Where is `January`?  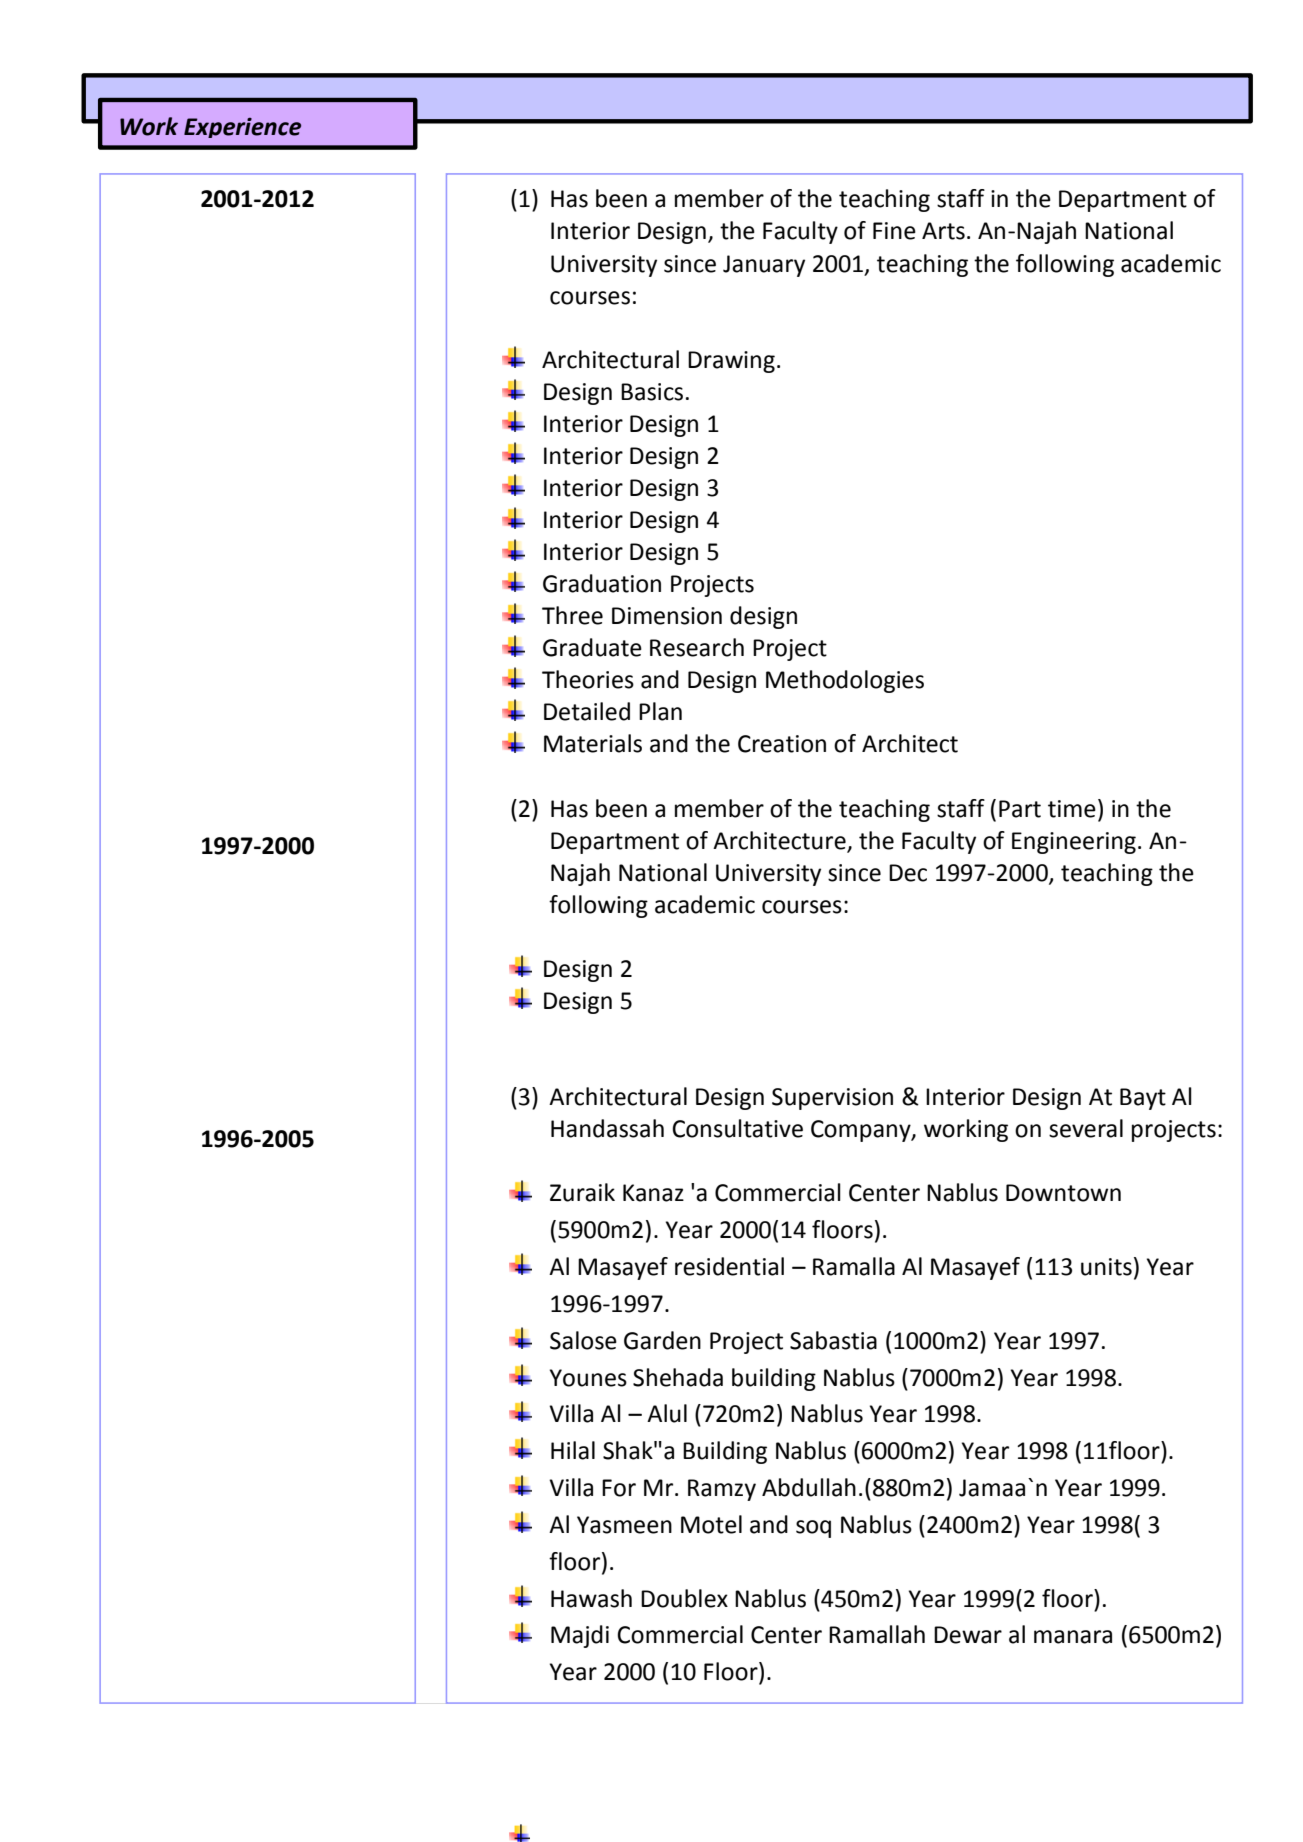 January is located at coordinates (764, 266).
